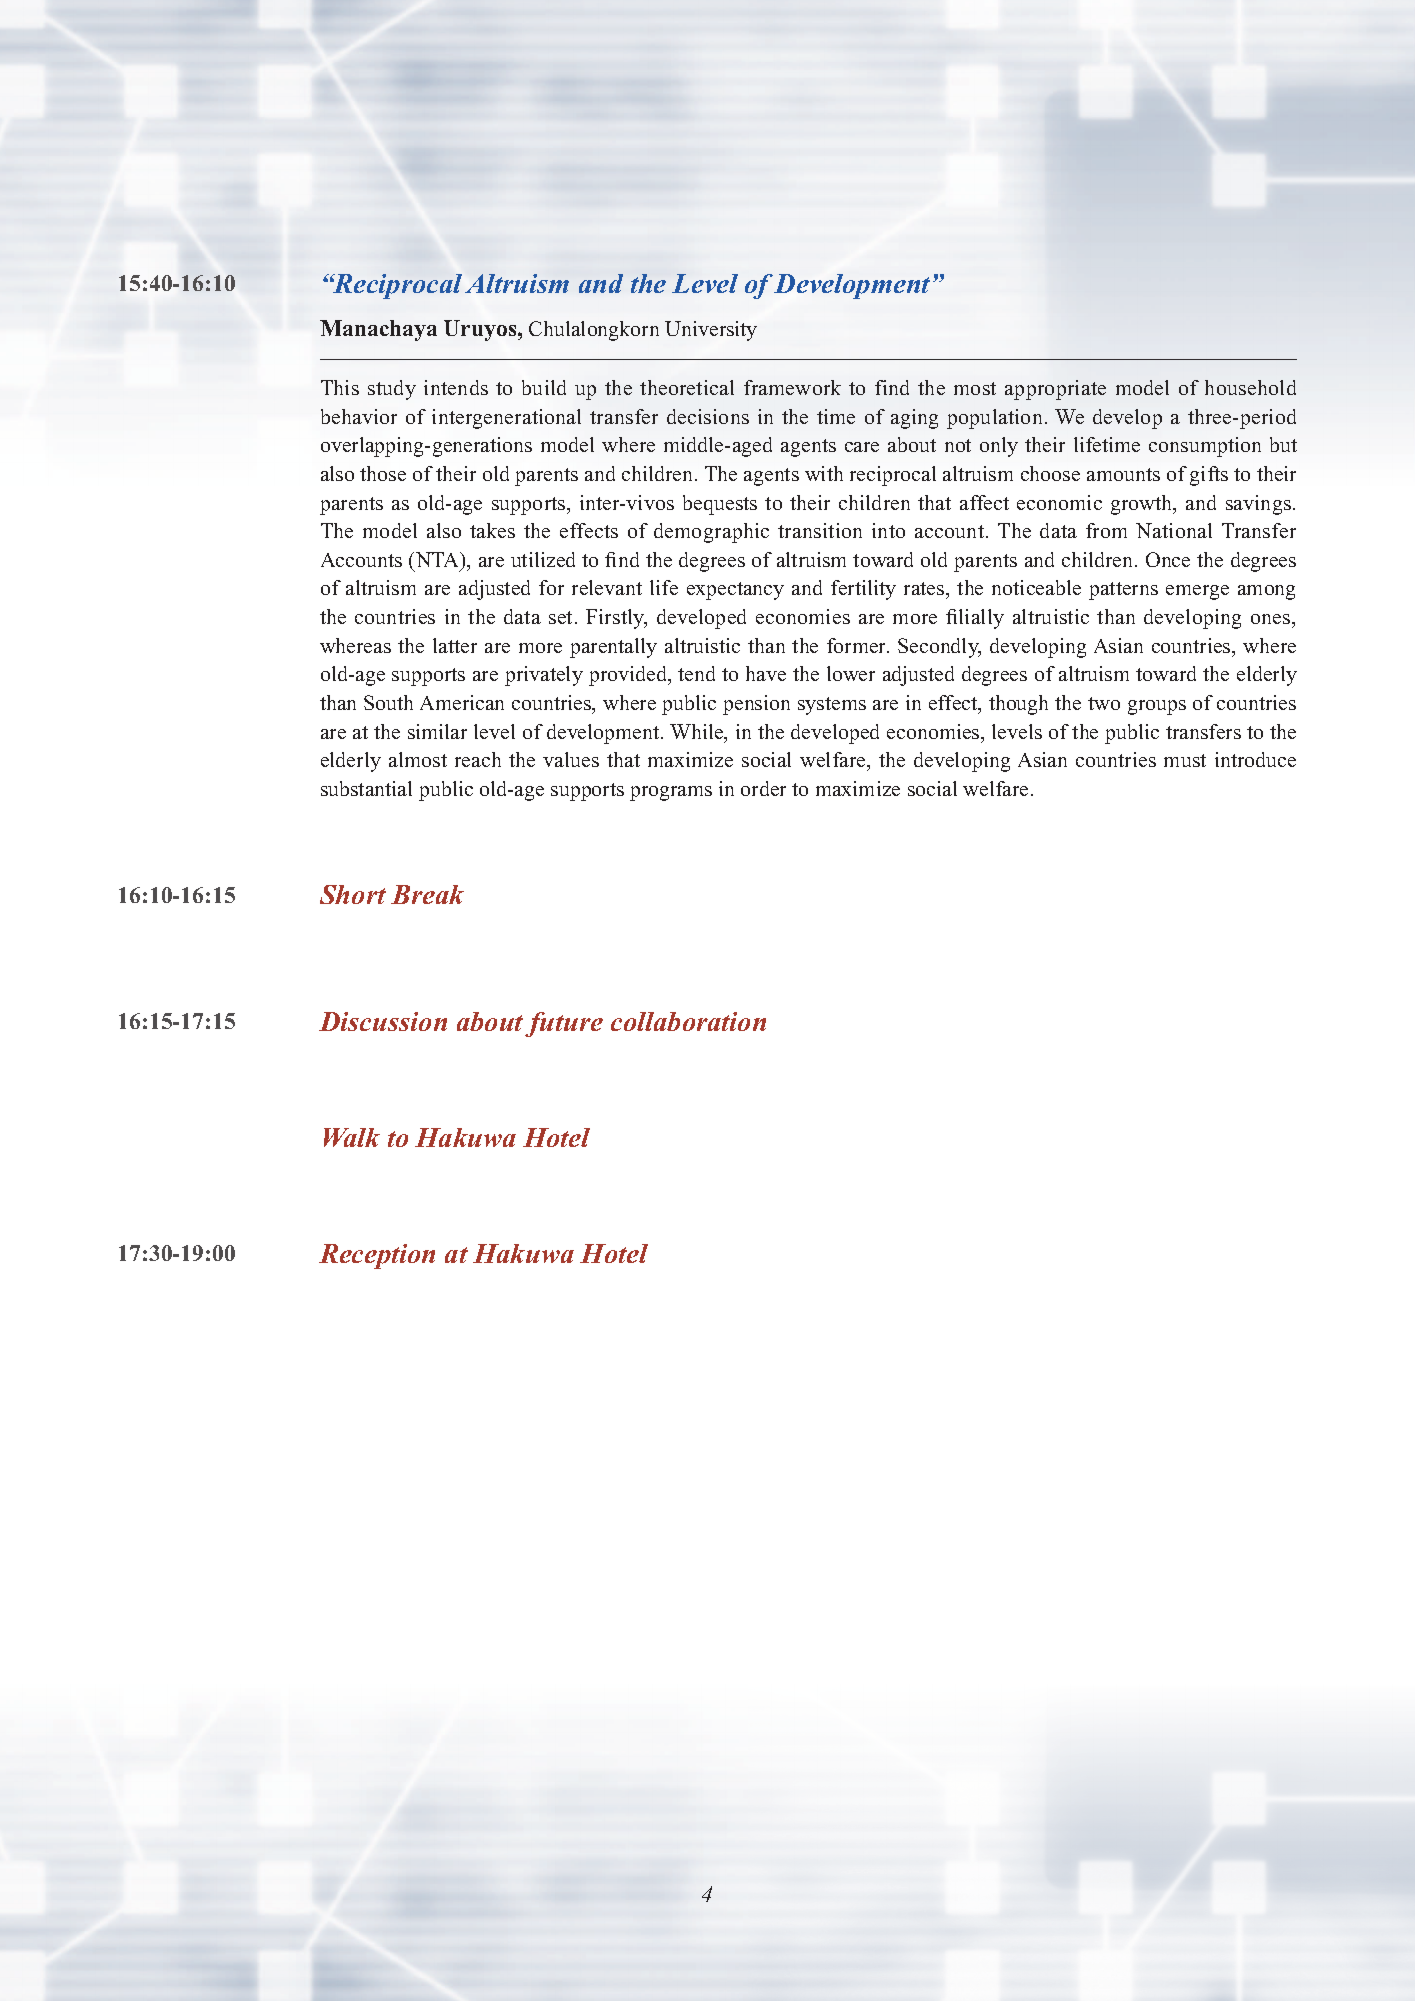  Describe the element at coordinates (427, 894) in the page. I see `Break` at that location.
